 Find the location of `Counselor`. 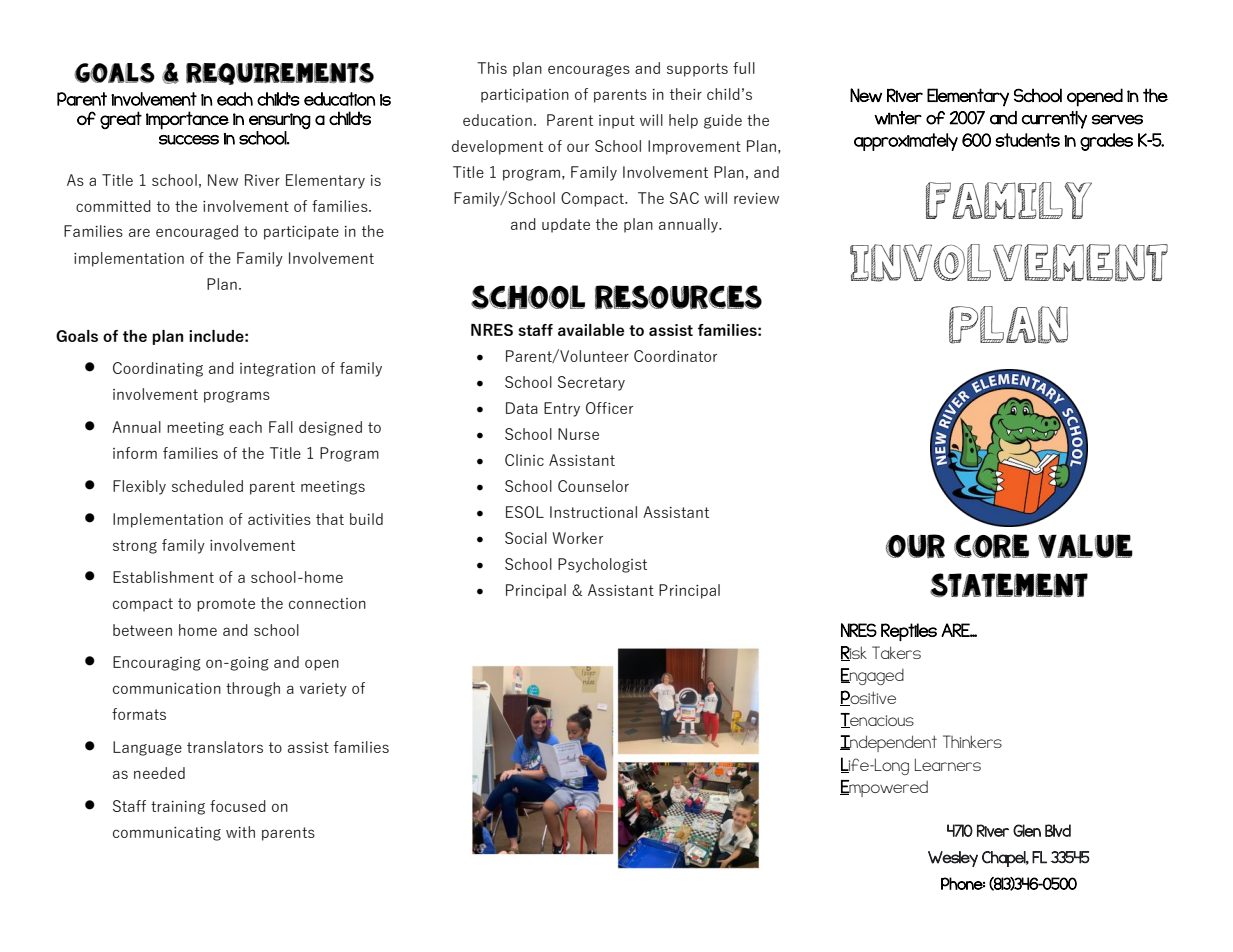

Counselor is located at coordinates (593, 486).
